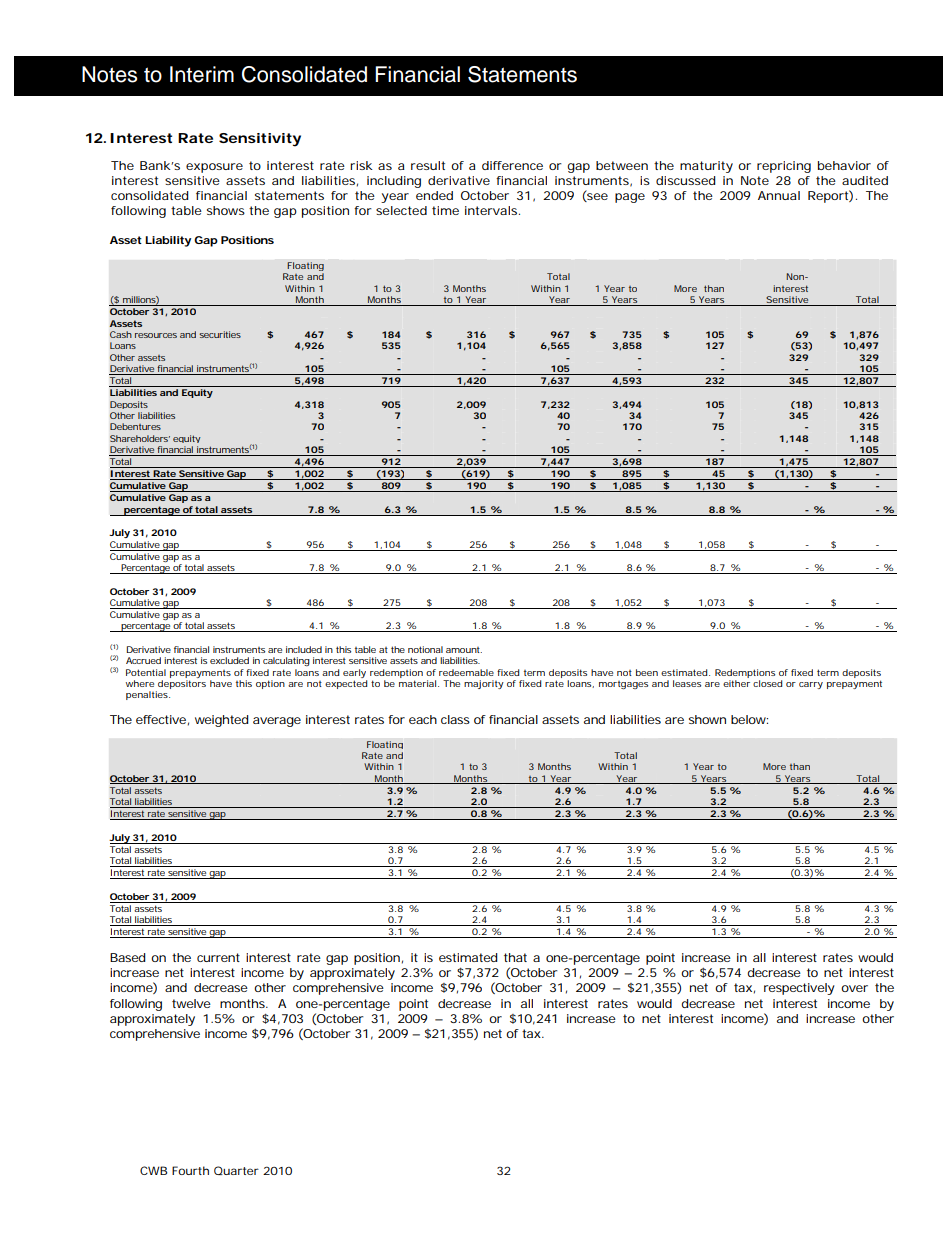 Image resolution: width=952 pixels, height=1233 pixels. I want to click on closed, so click(768, 683).
